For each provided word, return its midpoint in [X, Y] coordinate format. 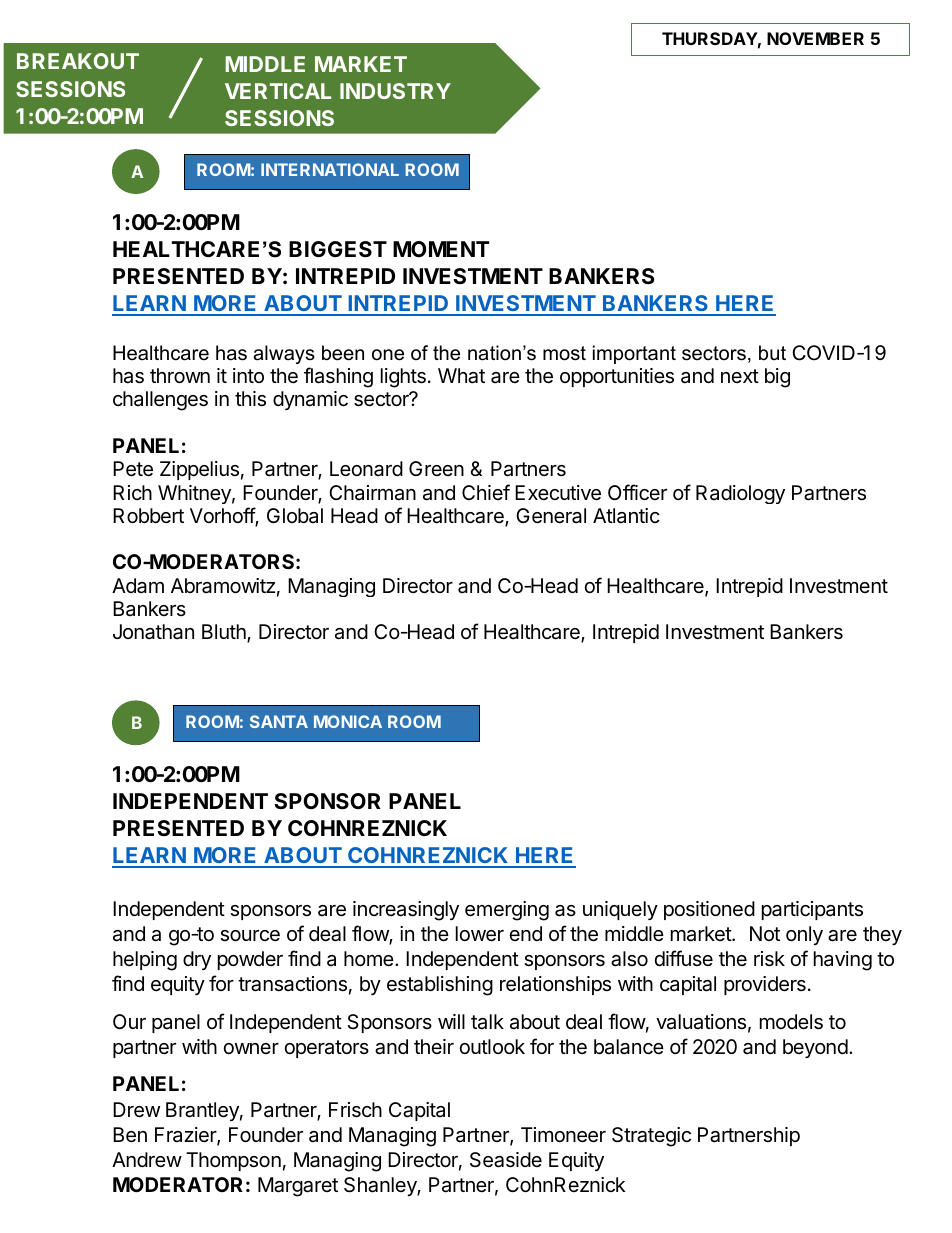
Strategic [651, 1137]
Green [436, 468]
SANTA [279, 721]
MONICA [348, 721]
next [740, 376]
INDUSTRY [395, 91]
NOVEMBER [815, 38]
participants [812, 910]
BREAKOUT [78, 61]
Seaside [506, 1160]
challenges [160, 401]
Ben [130, 1135]
